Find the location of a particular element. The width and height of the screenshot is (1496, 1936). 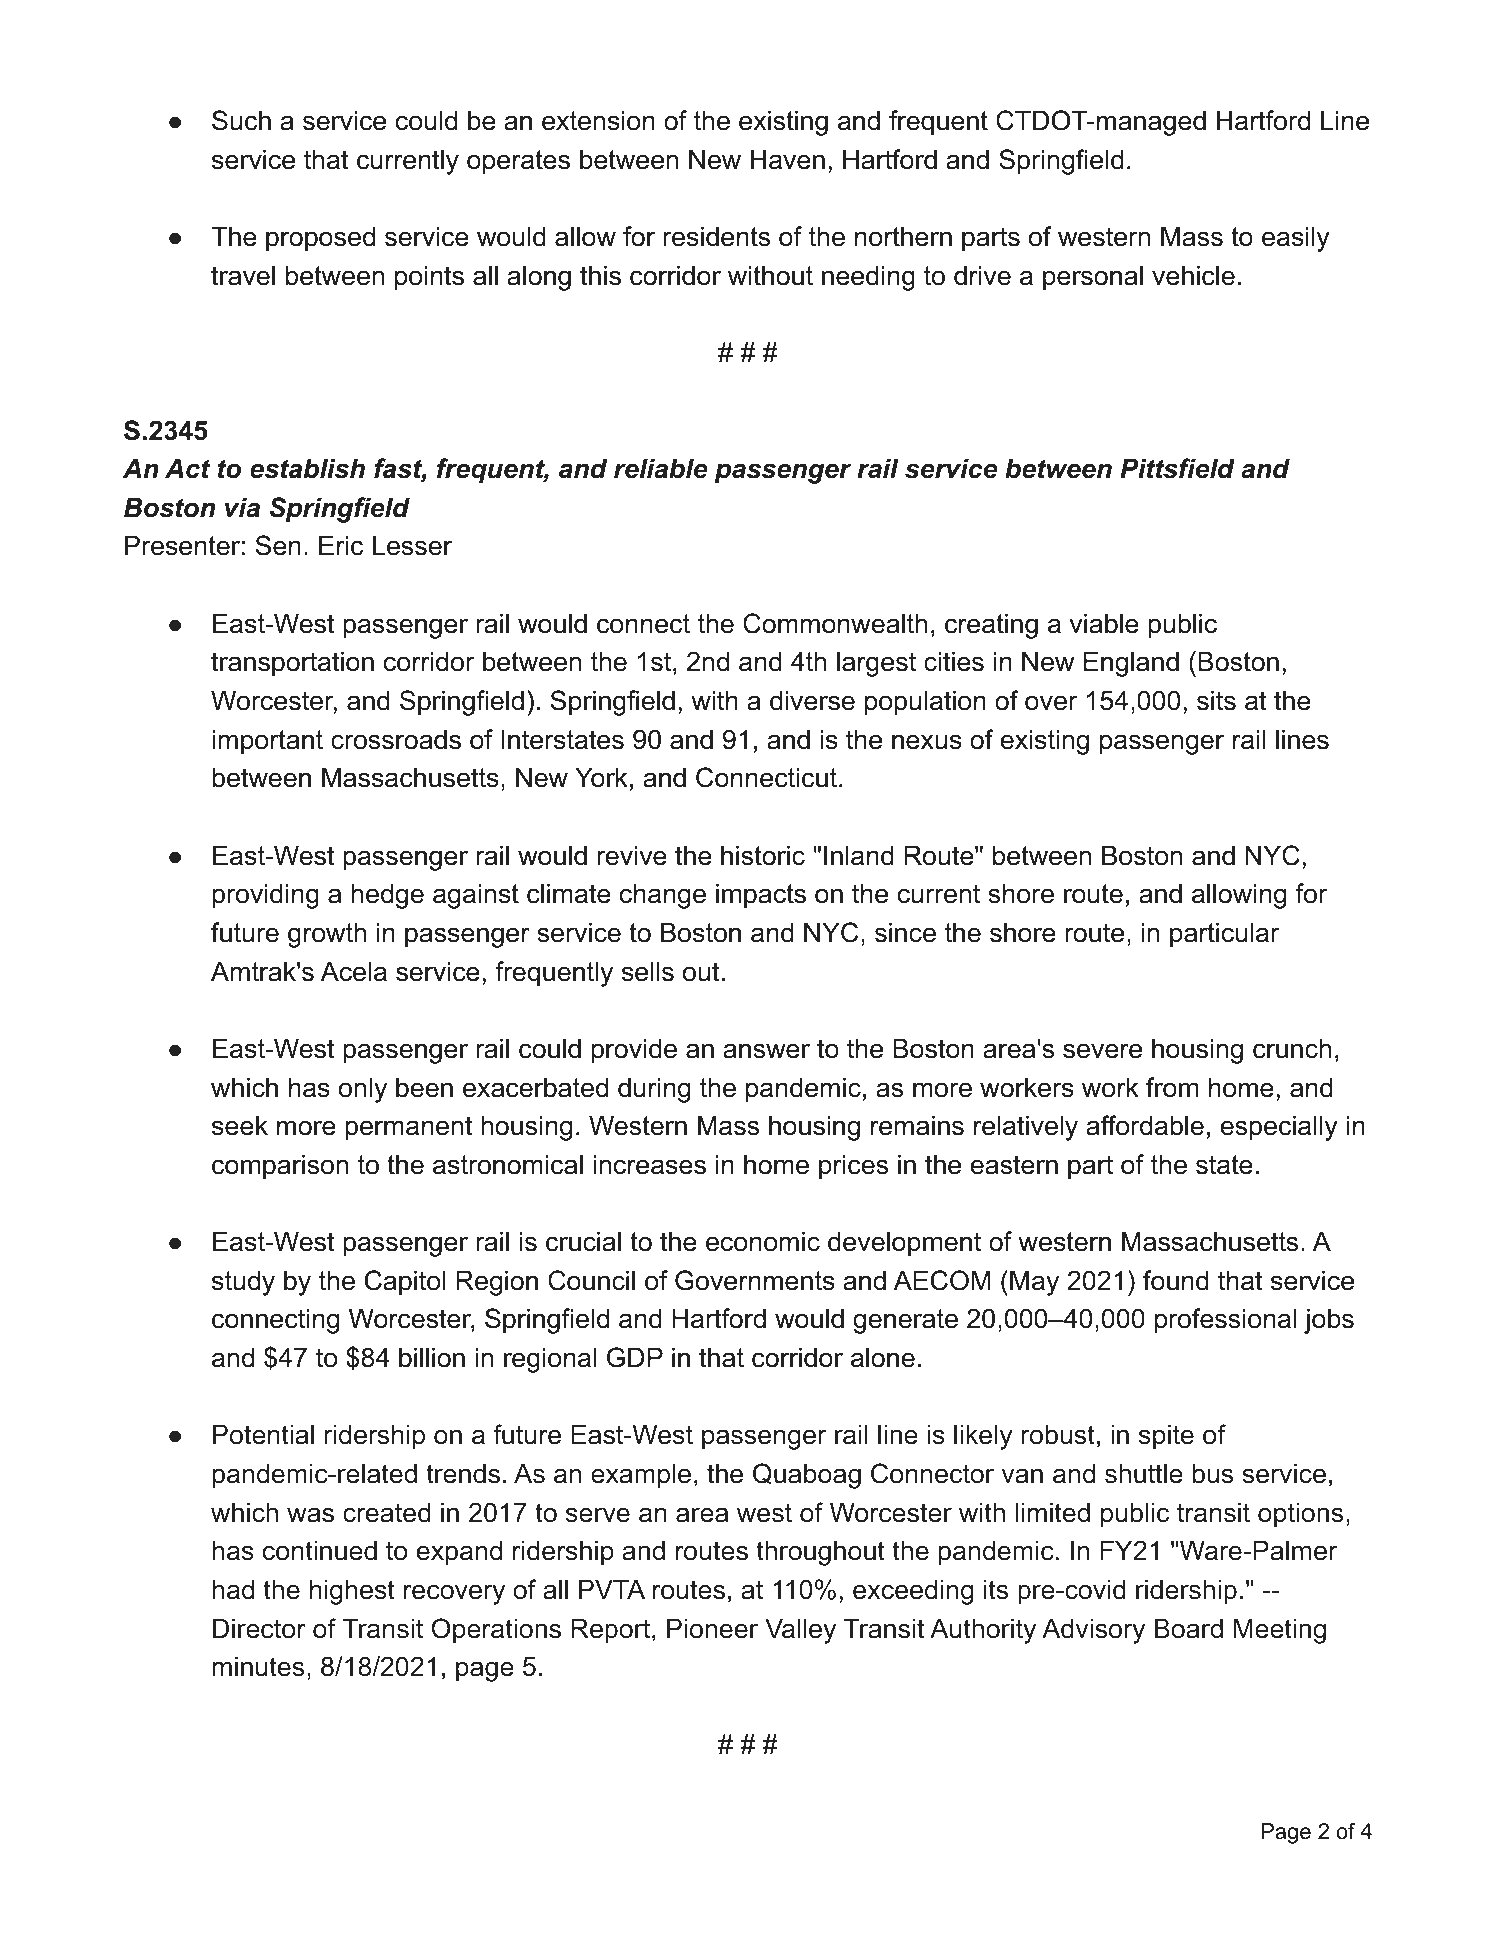

hedge is located at coordinates (387, 896).
